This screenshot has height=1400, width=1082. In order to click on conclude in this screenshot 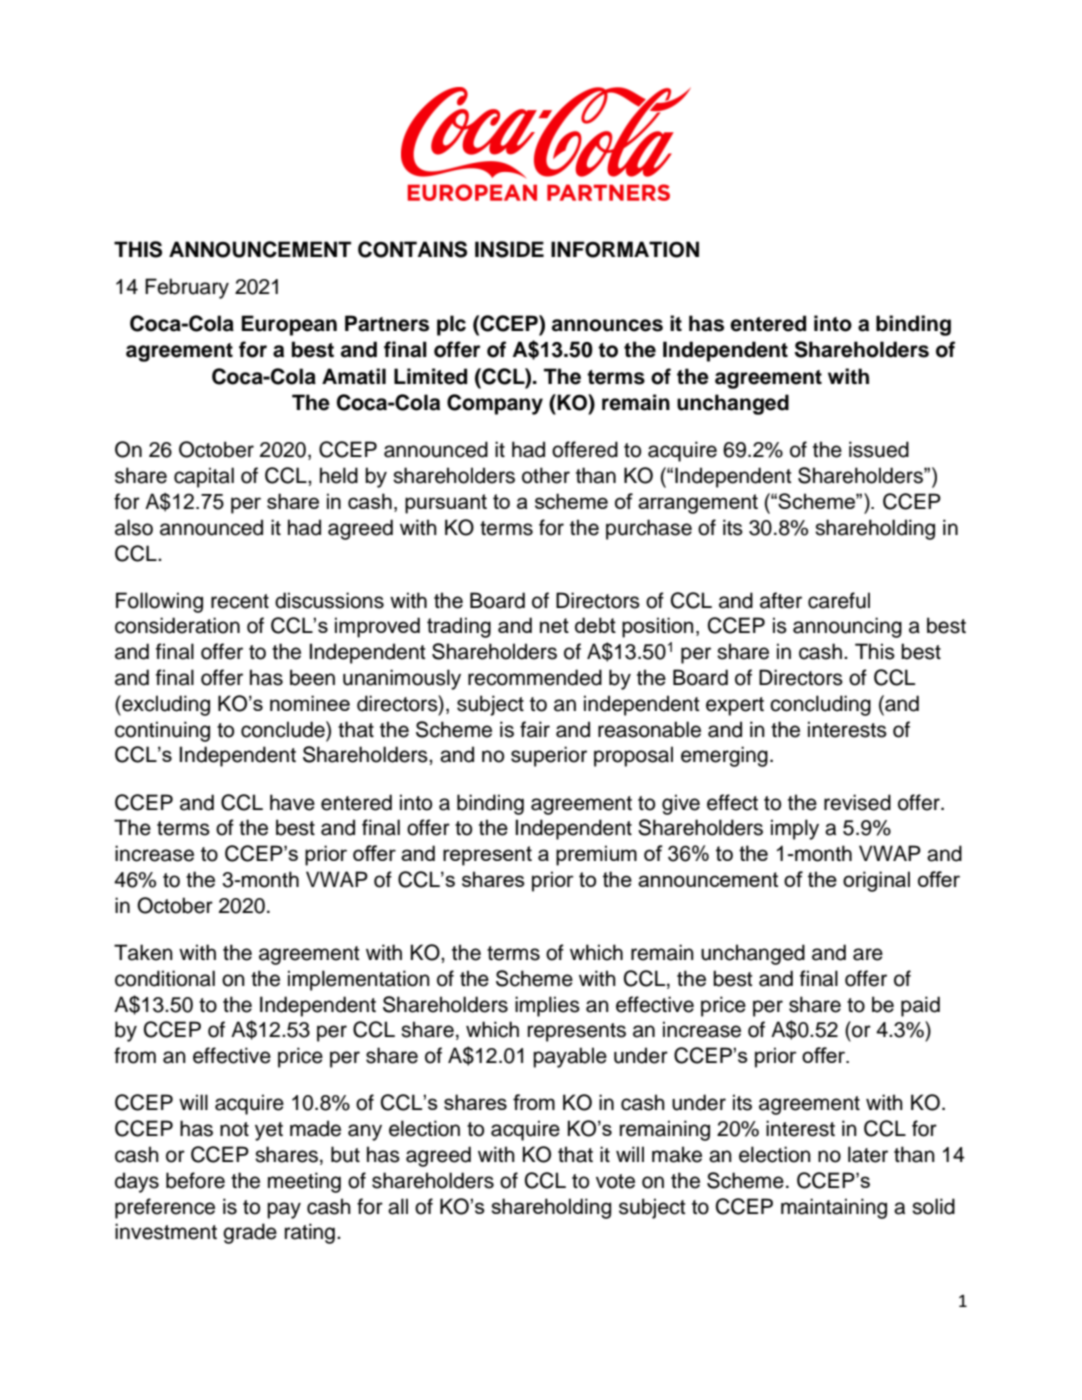, I will do `click(284, 729)`.
